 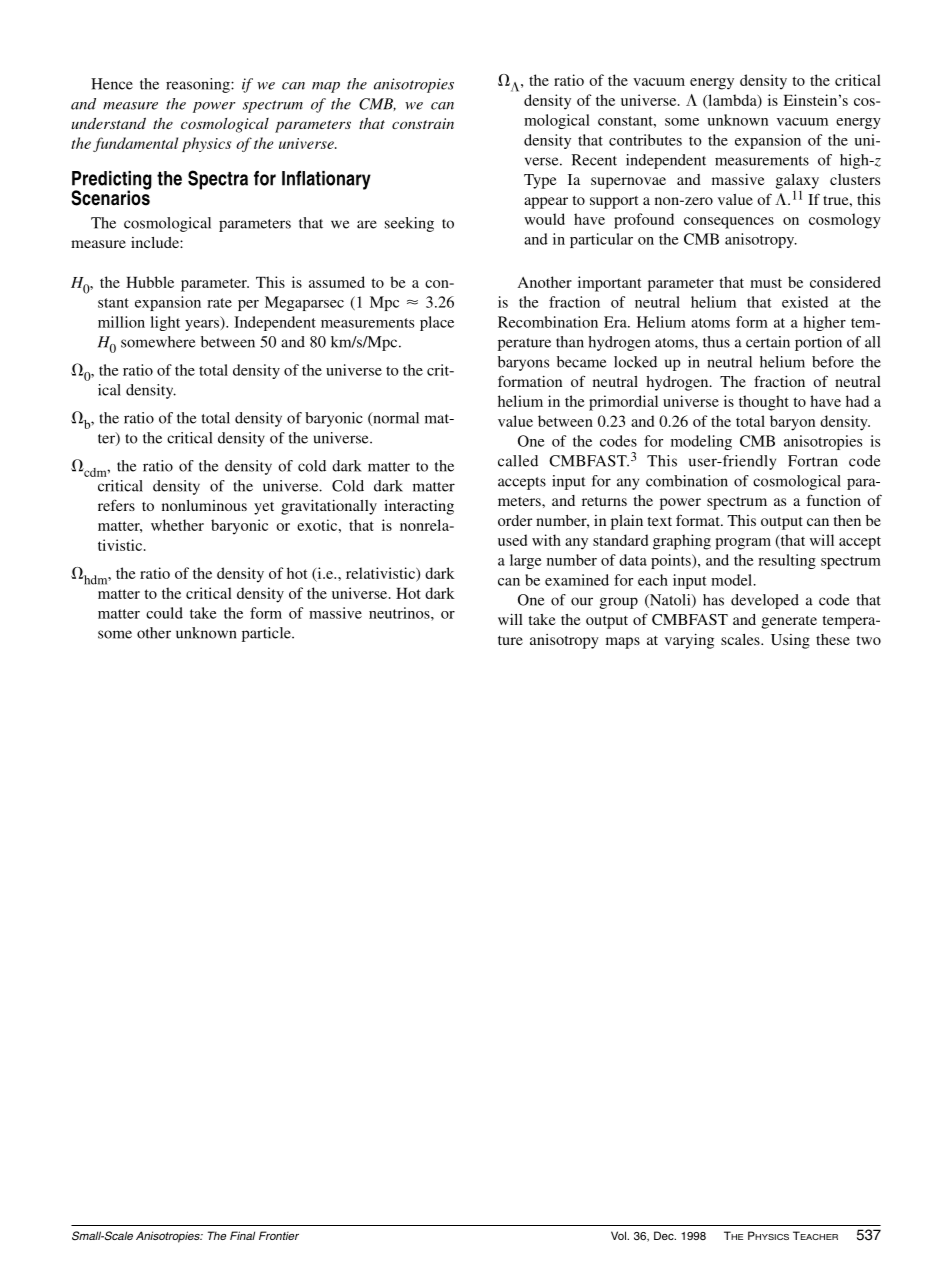 I want to click on Using, so click(x=790, y=641).
